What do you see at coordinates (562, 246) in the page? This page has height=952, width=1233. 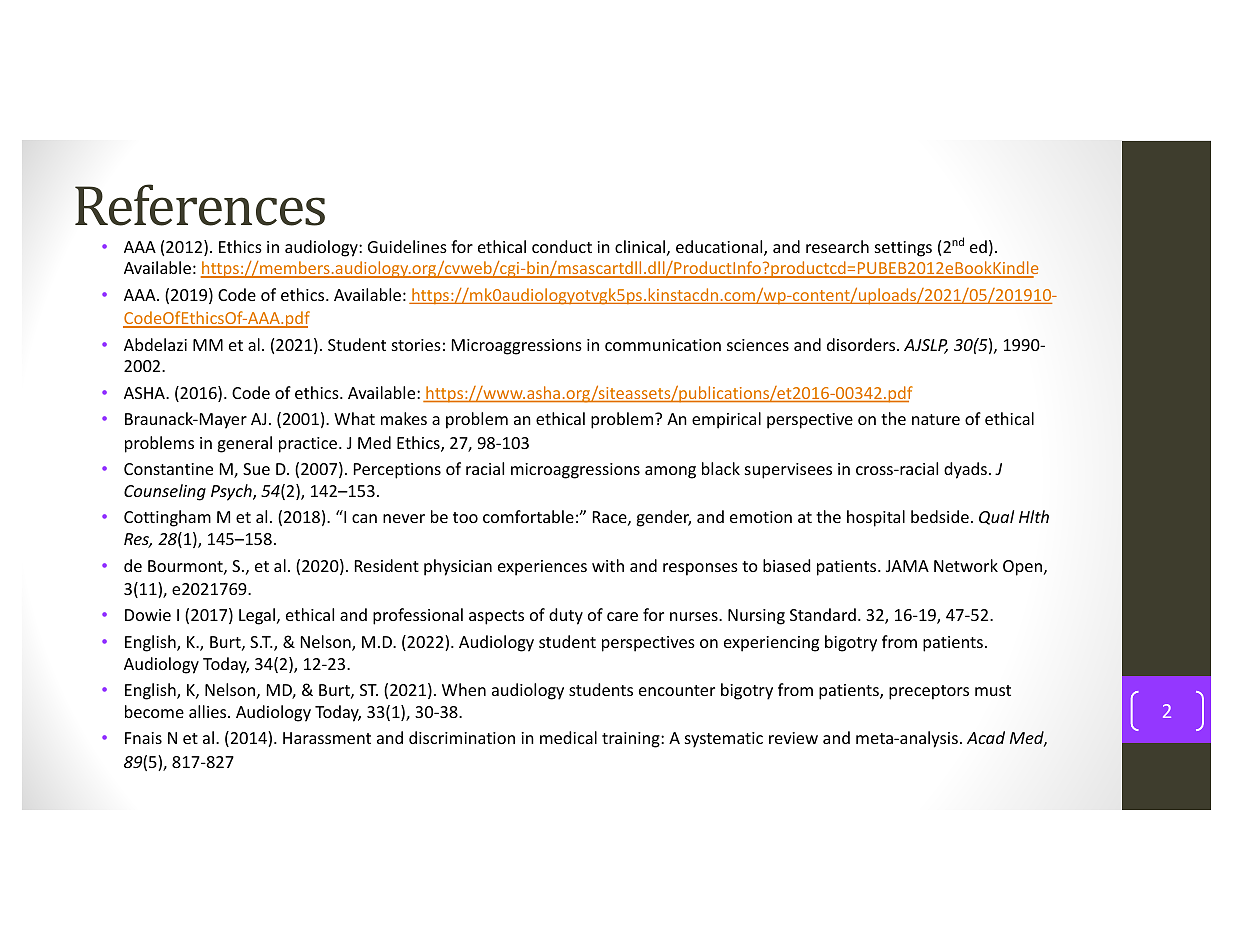 I see `conduct` at bounding box center [562, 246].
